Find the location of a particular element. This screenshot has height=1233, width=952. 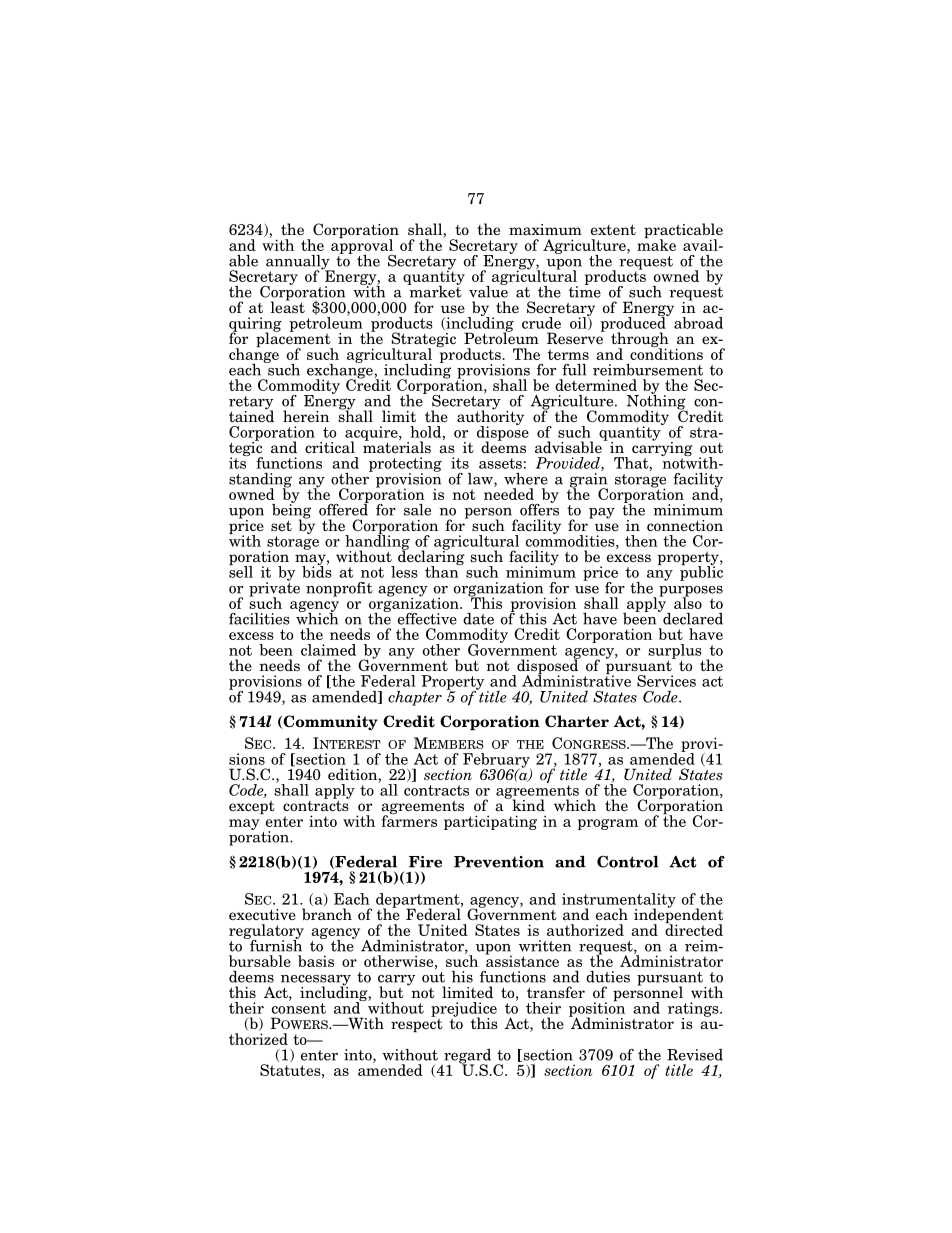

participating is located at coordinates (490, 822).
